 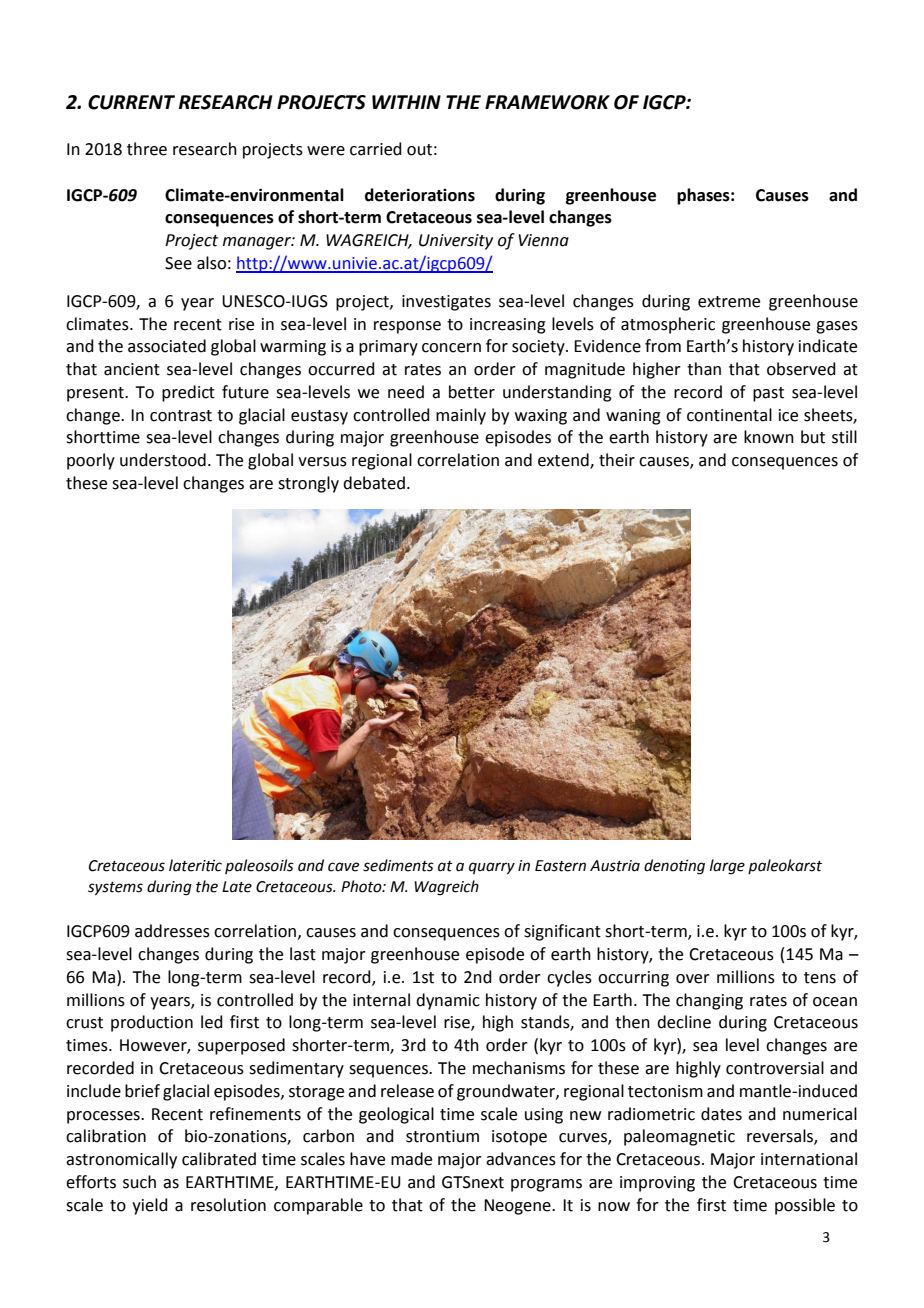 I want to click on quarry, so click(x=492, y=868).
